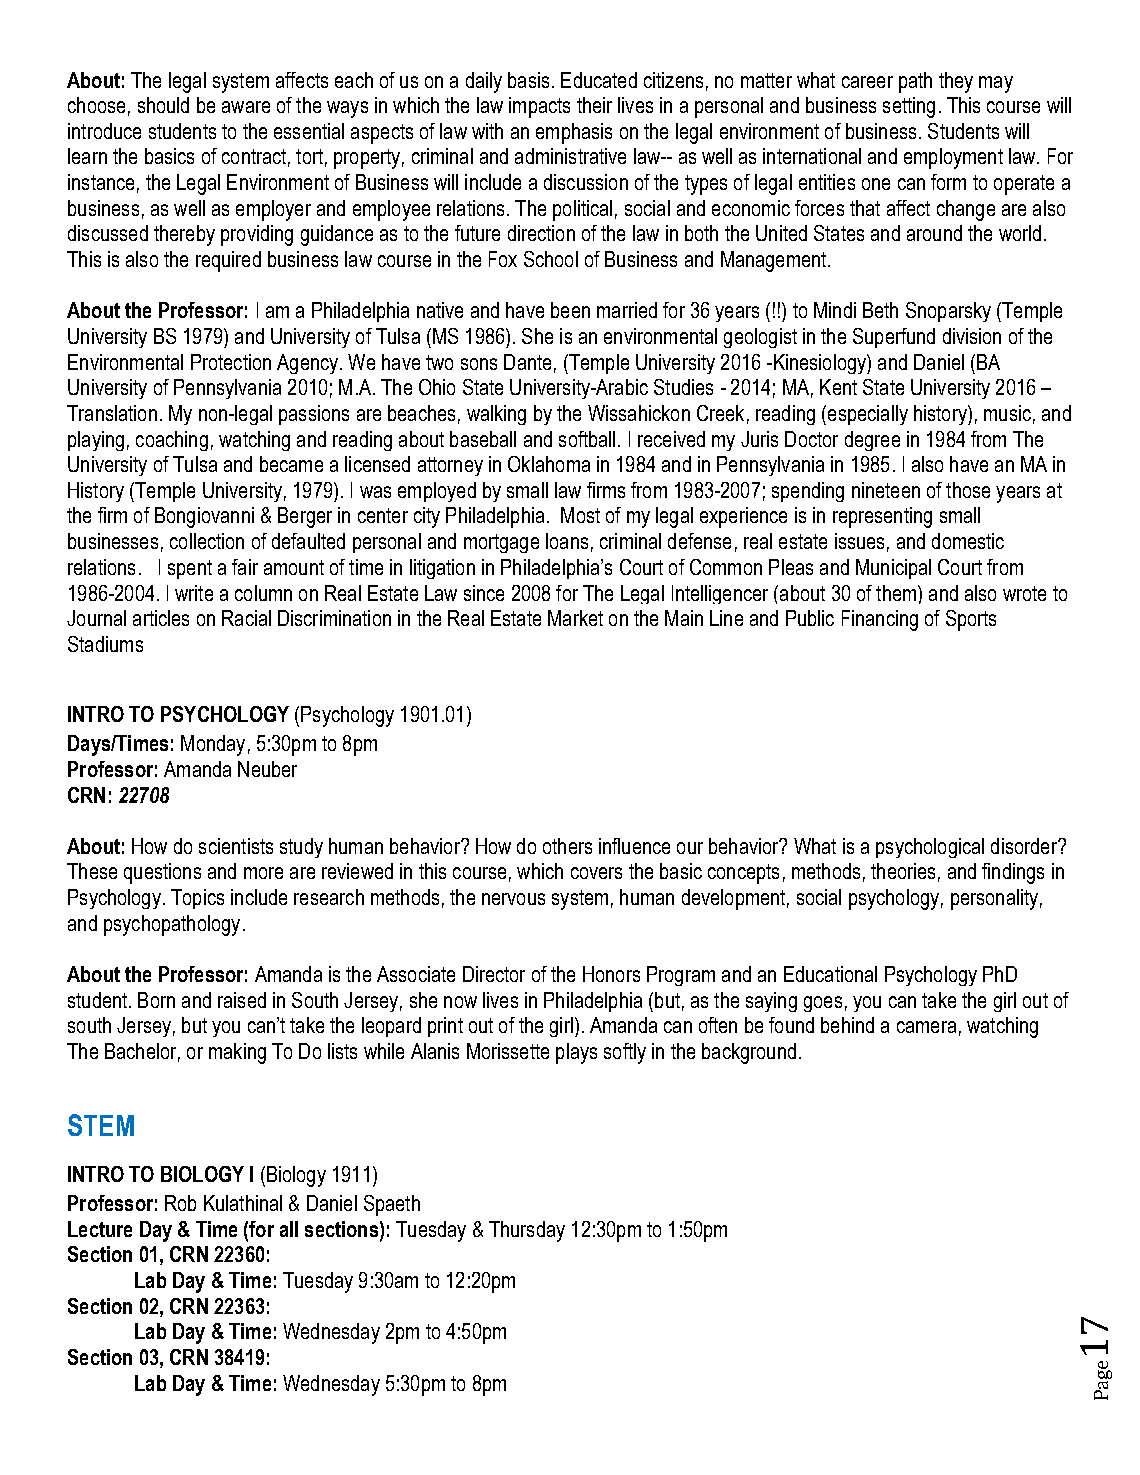 The image size is (1140, 1475). Describe the element at coordinates (909, 107) in the document. I see `setting` at that location.
